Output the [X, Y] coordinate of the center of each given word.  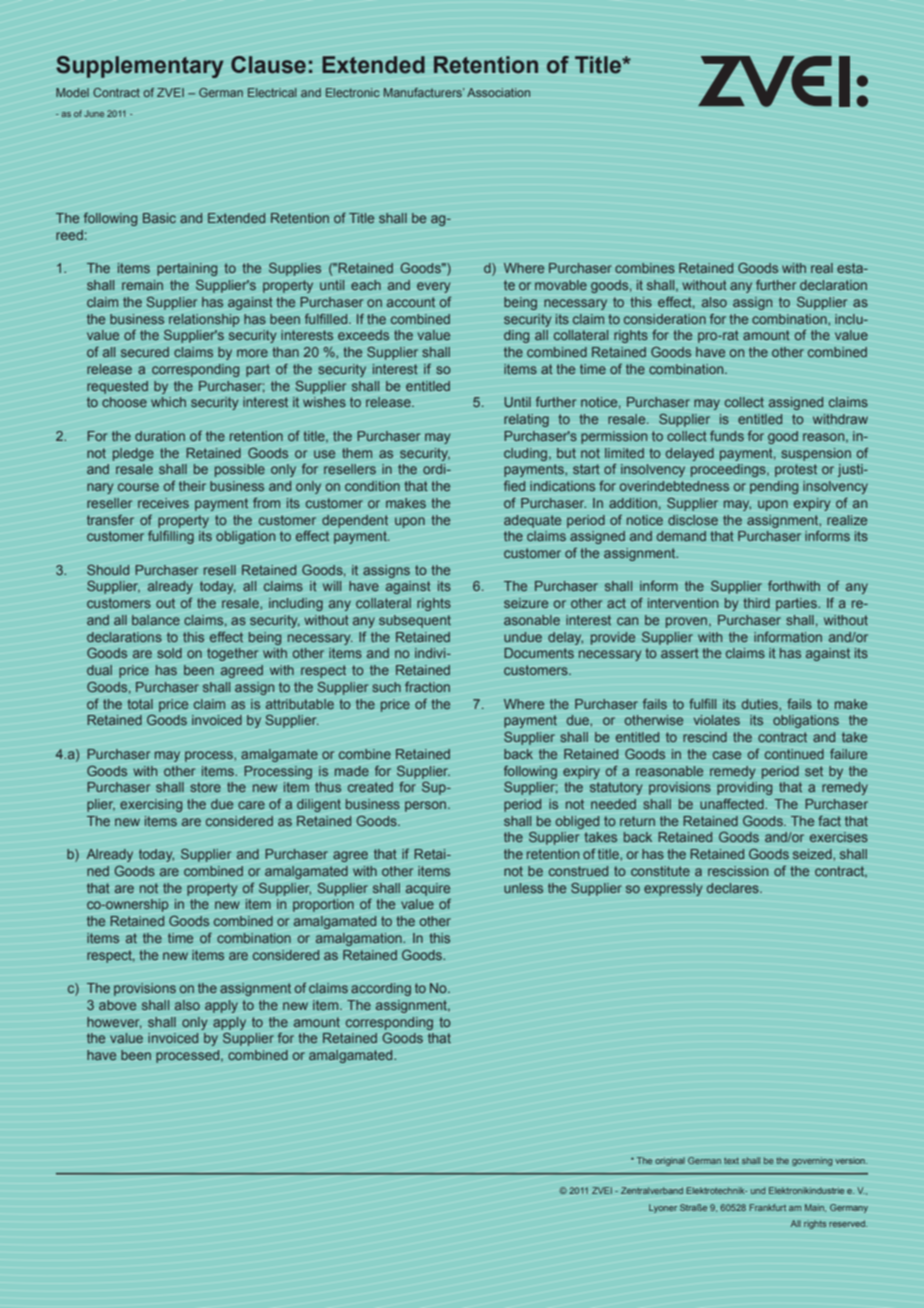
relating [526, 420]
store [205, 787]
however [114, 1023]
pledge [133, 454]
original [670, 1161]
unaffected [733, 804]
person [427, 806]
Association [498, 92]
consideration [665, 319]
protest [796, 470]
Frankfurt [767, 1207]
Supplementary [140, 67]
